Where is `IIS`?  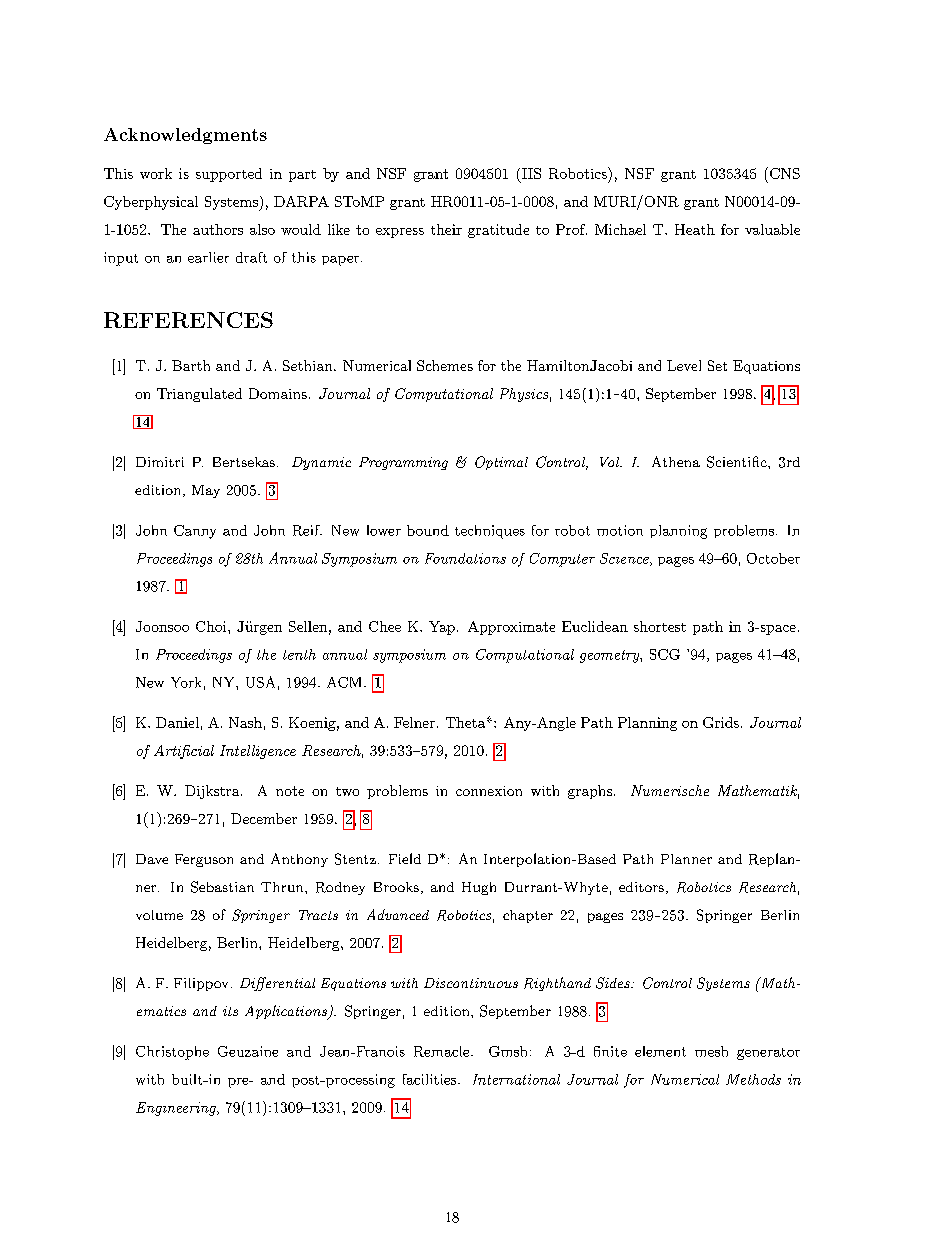
IIS is located at coordinates (530, 175).
